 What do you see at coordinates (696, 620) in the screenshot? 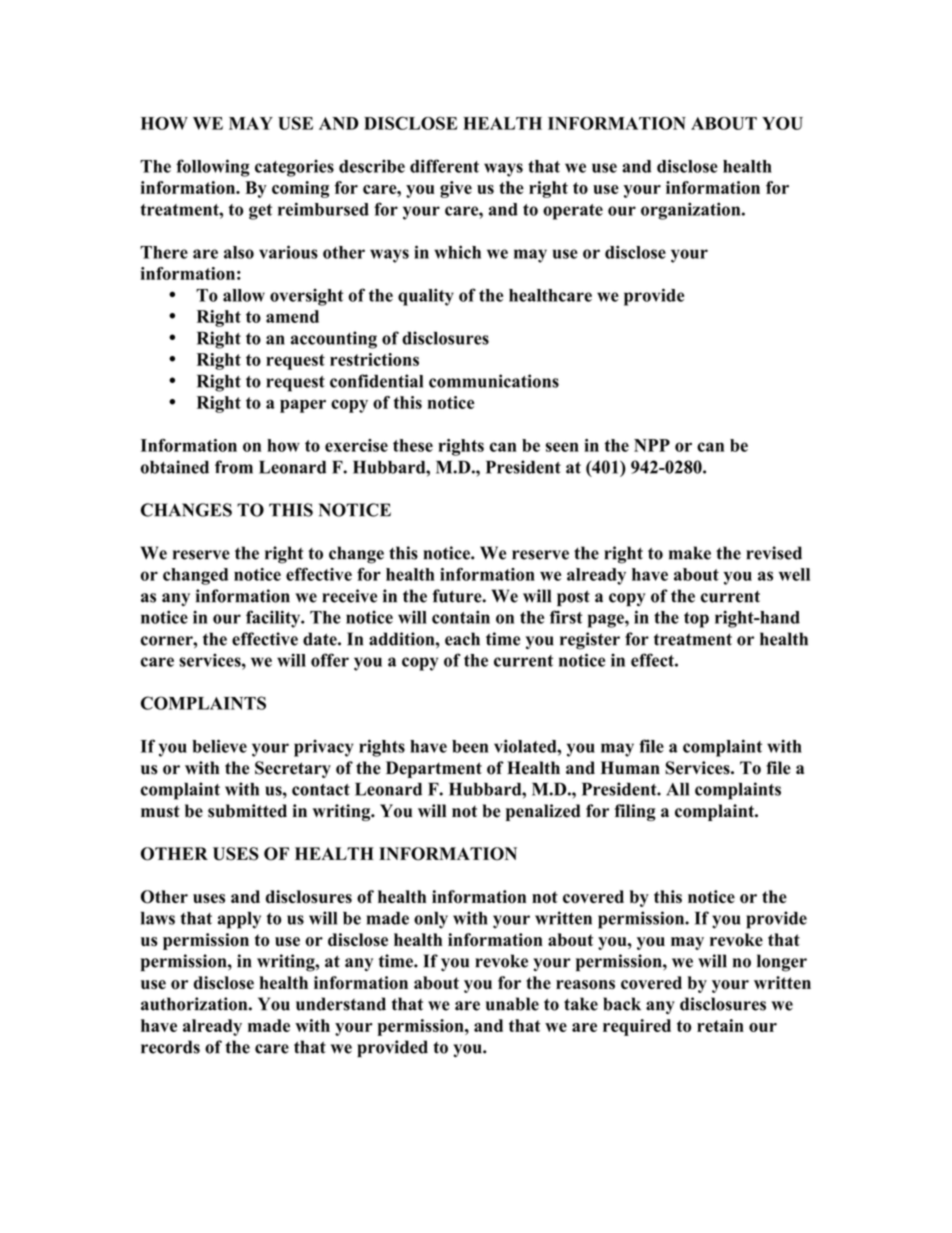
I see `top` at bounding box center [696, 620].
